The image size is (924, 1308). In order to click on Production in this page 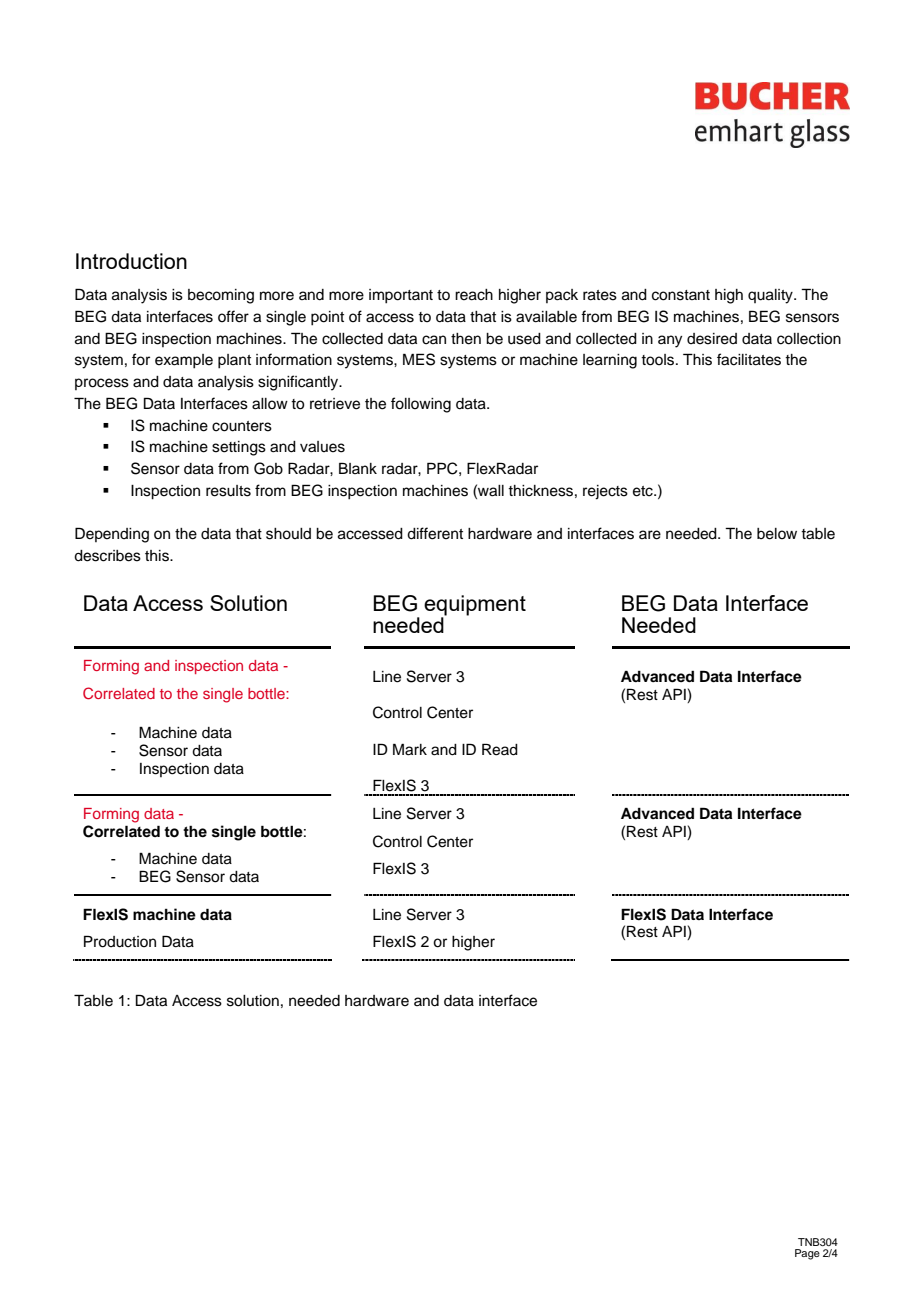, I will do `click(120, 941)`.
